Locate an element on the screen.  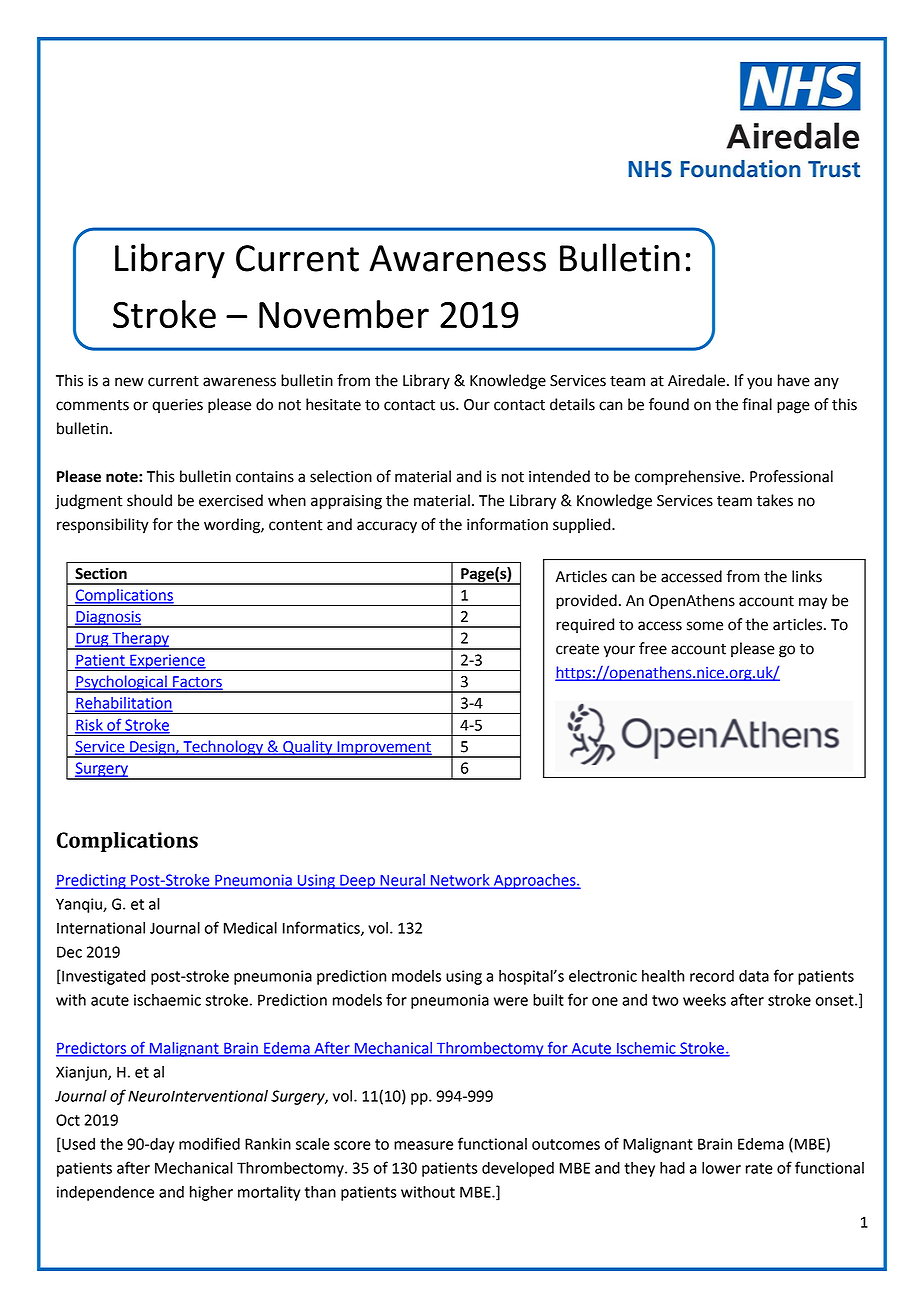
modified is located at coordinates (209, 1143).
